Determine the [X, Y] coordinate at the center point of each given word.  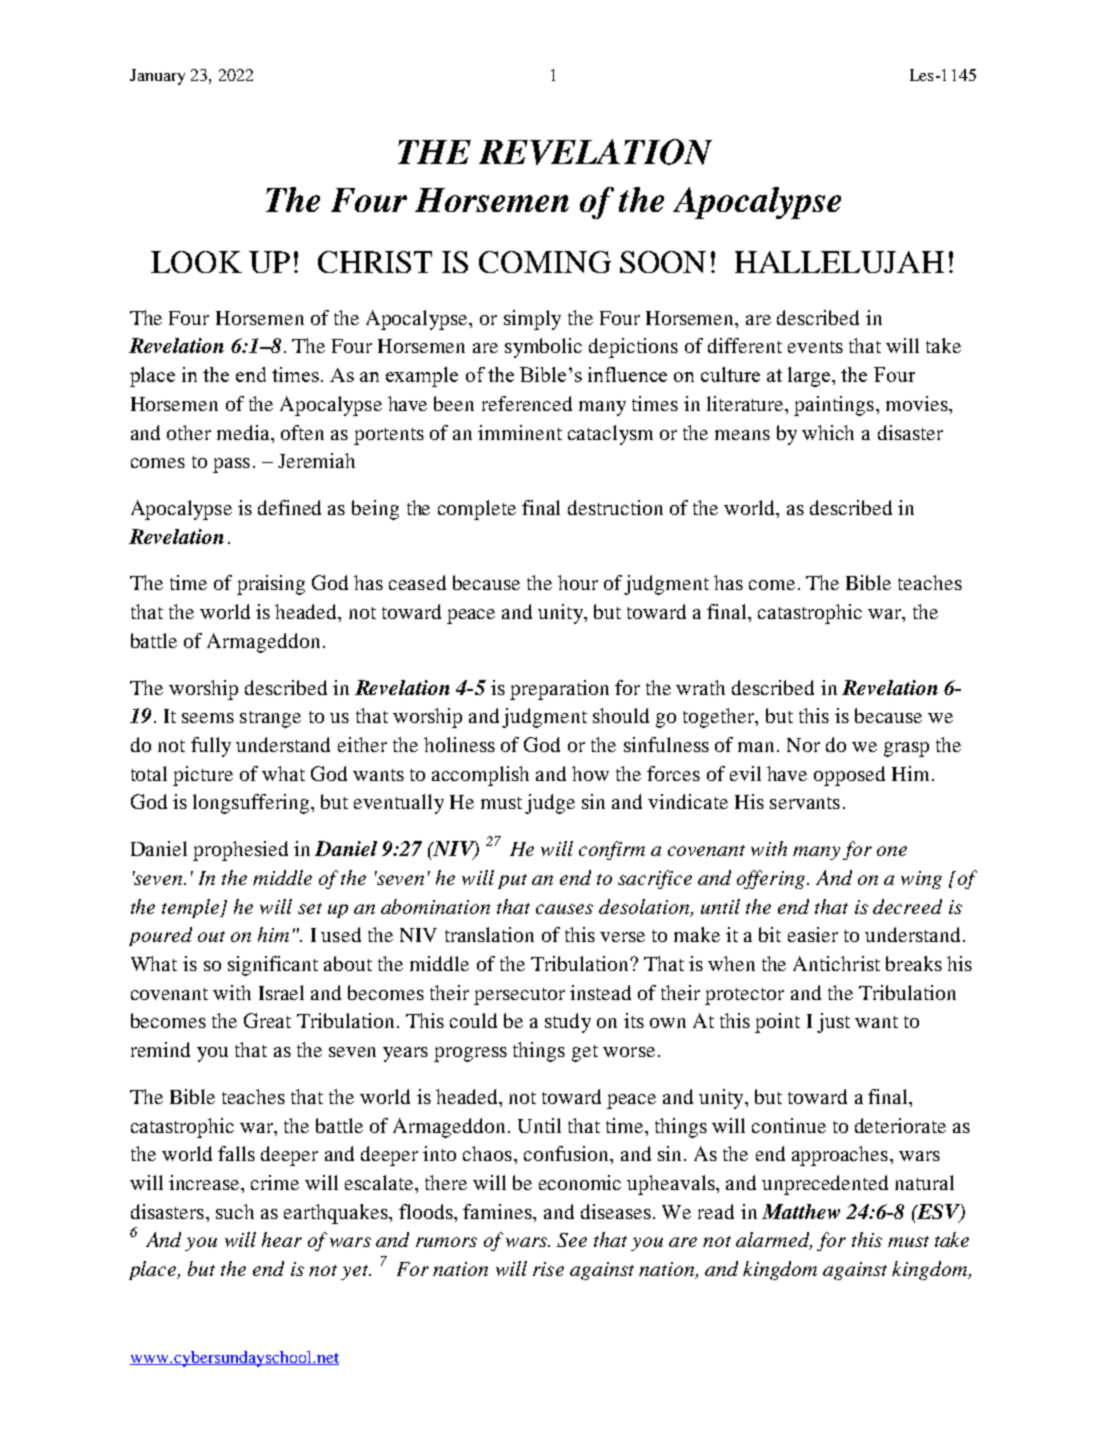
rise [548, 1269]
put [512, 881]
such [235, 1211]
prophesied [240, 851]
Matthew [801, 1211]
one [892, 851]
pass [231, 465]
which [828, 432]
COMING [545, 262]
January [157, 77]
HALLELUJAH [839, 262]
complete [477, 510]
